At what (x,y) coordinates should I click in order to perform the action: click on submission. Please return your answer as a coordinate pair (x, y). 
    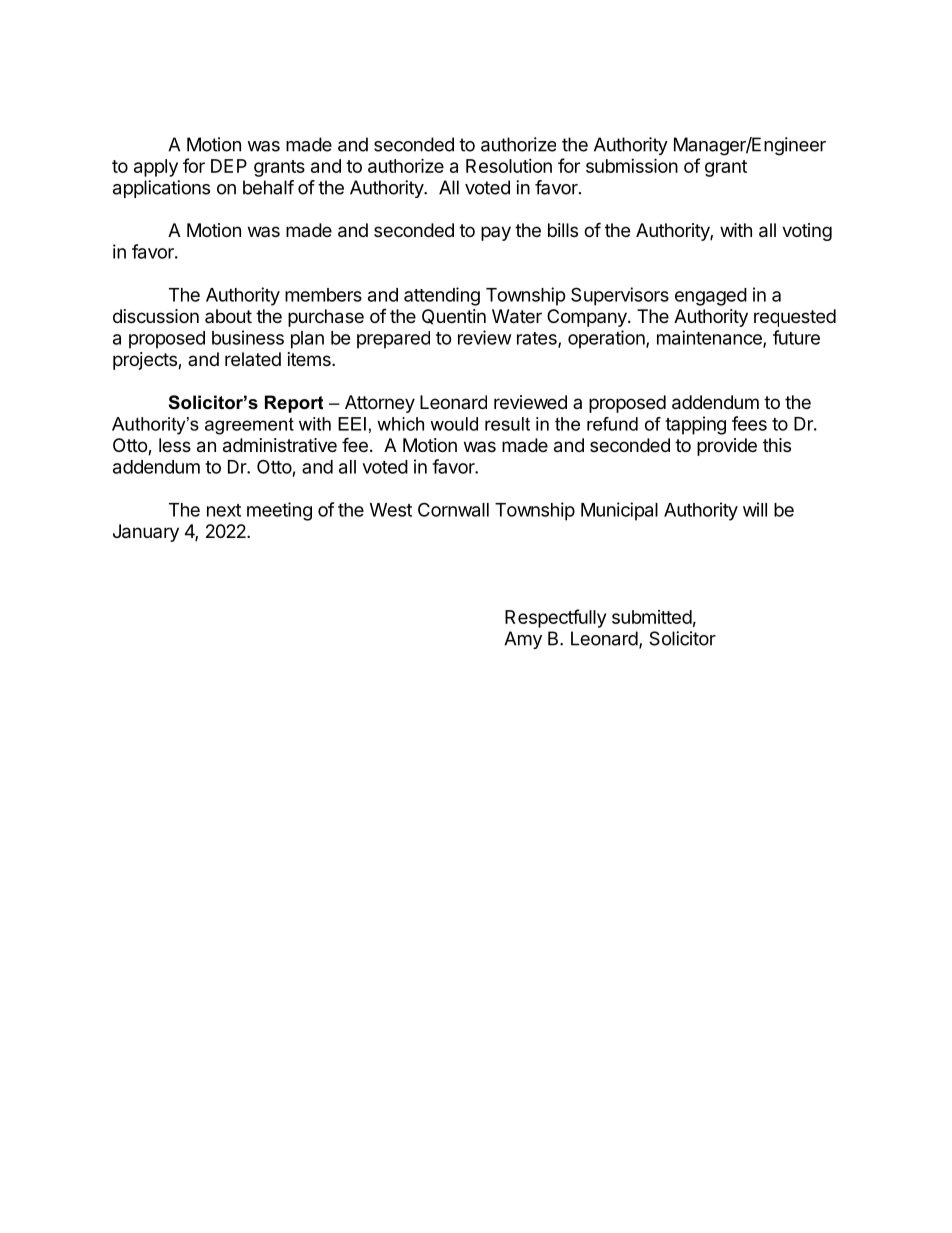
    Looking at the image, I should click on (632, 165).
